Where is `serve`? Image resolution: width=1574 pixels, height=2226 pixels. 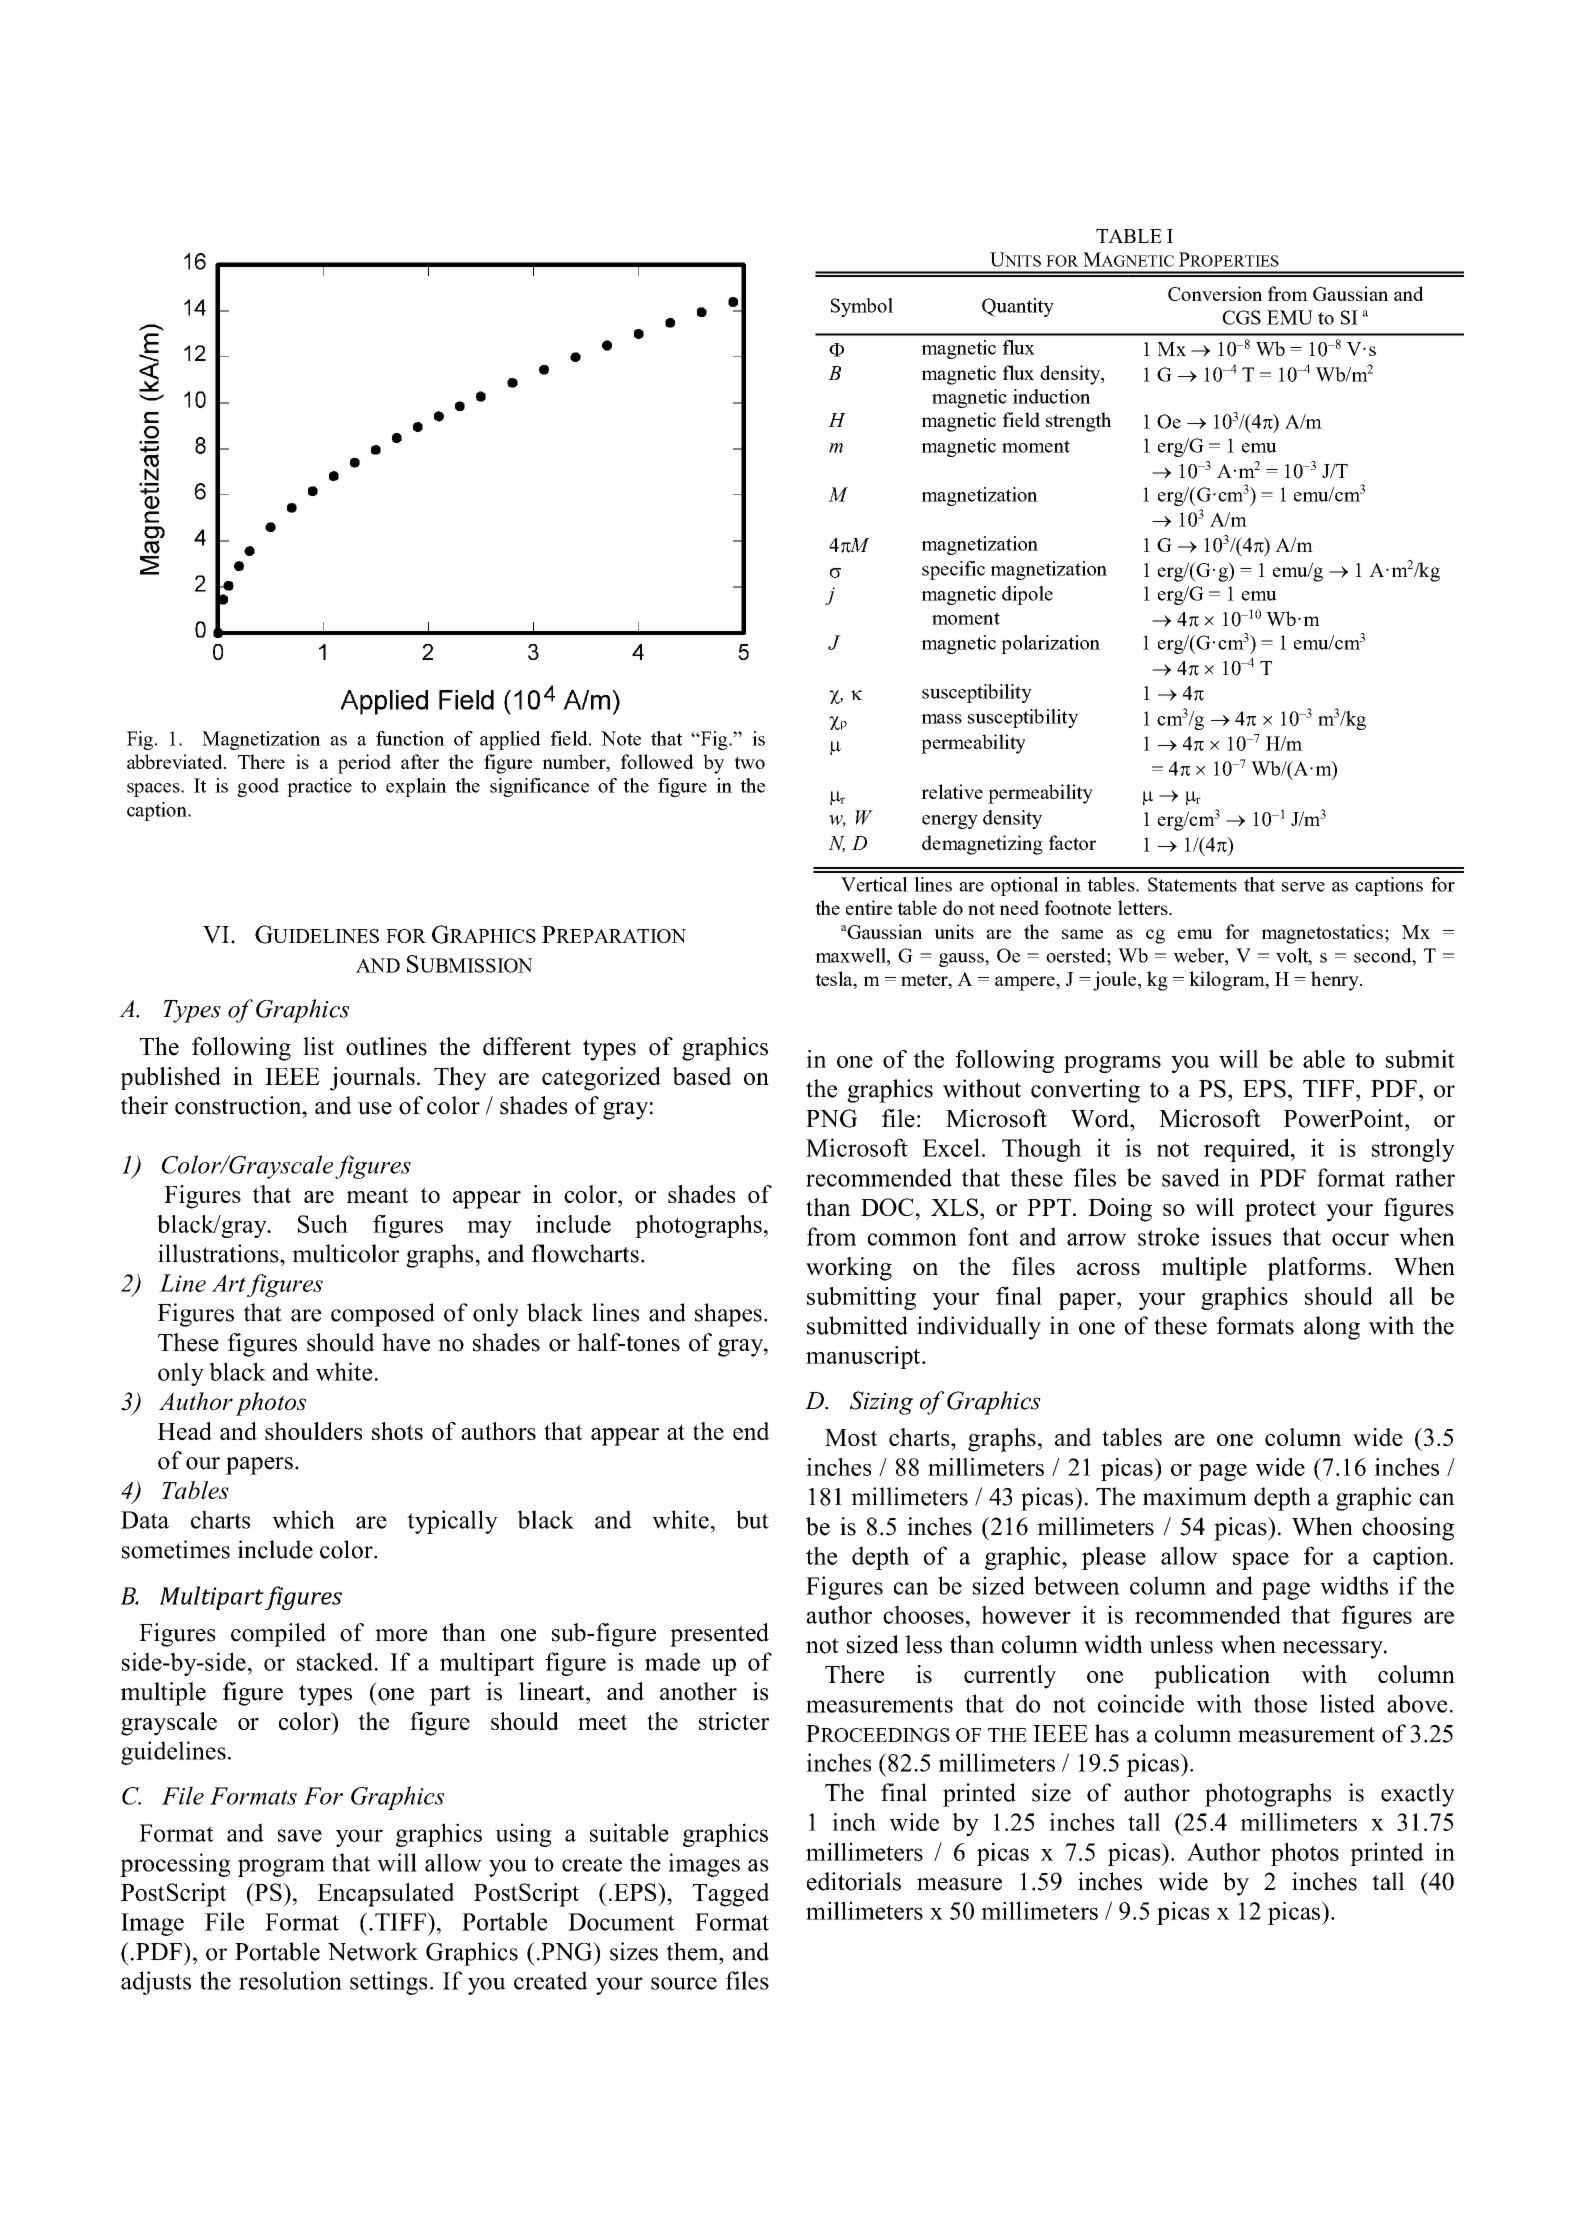
serve is located at coordinates (1303, 887).
